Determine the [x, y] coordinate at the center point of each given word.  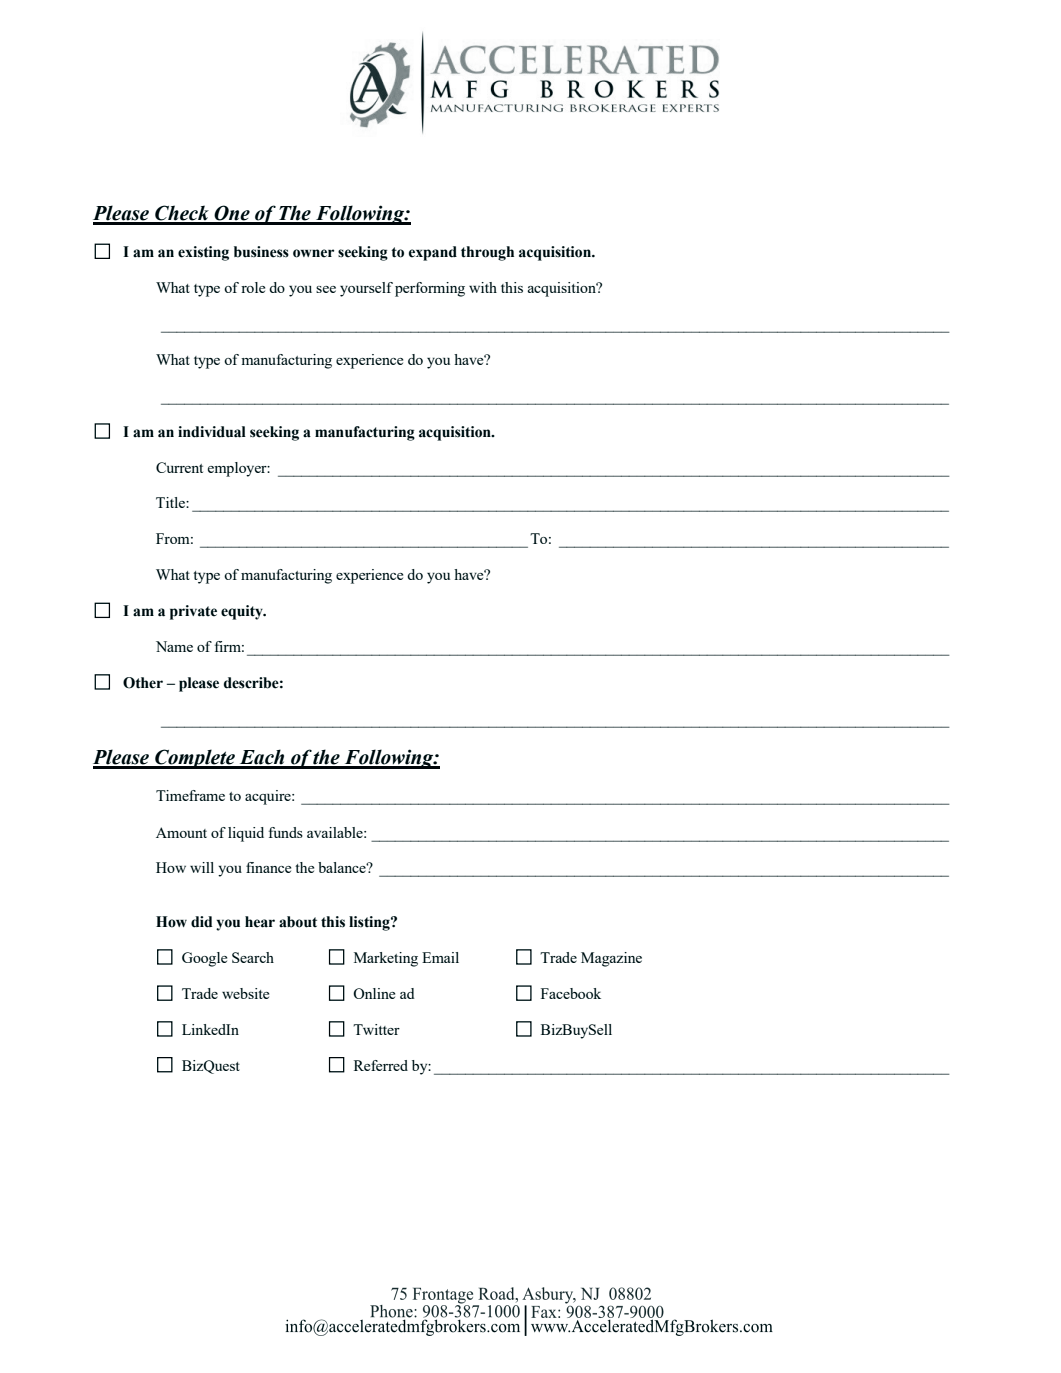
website [245, 993]
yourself [366, 289]
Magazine [611, 959]
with [483, 287]
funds [286, 832]
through [487, 253]
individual [212, 432]
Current [179, 467]
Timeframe [190, 795]
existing [203, 253]
